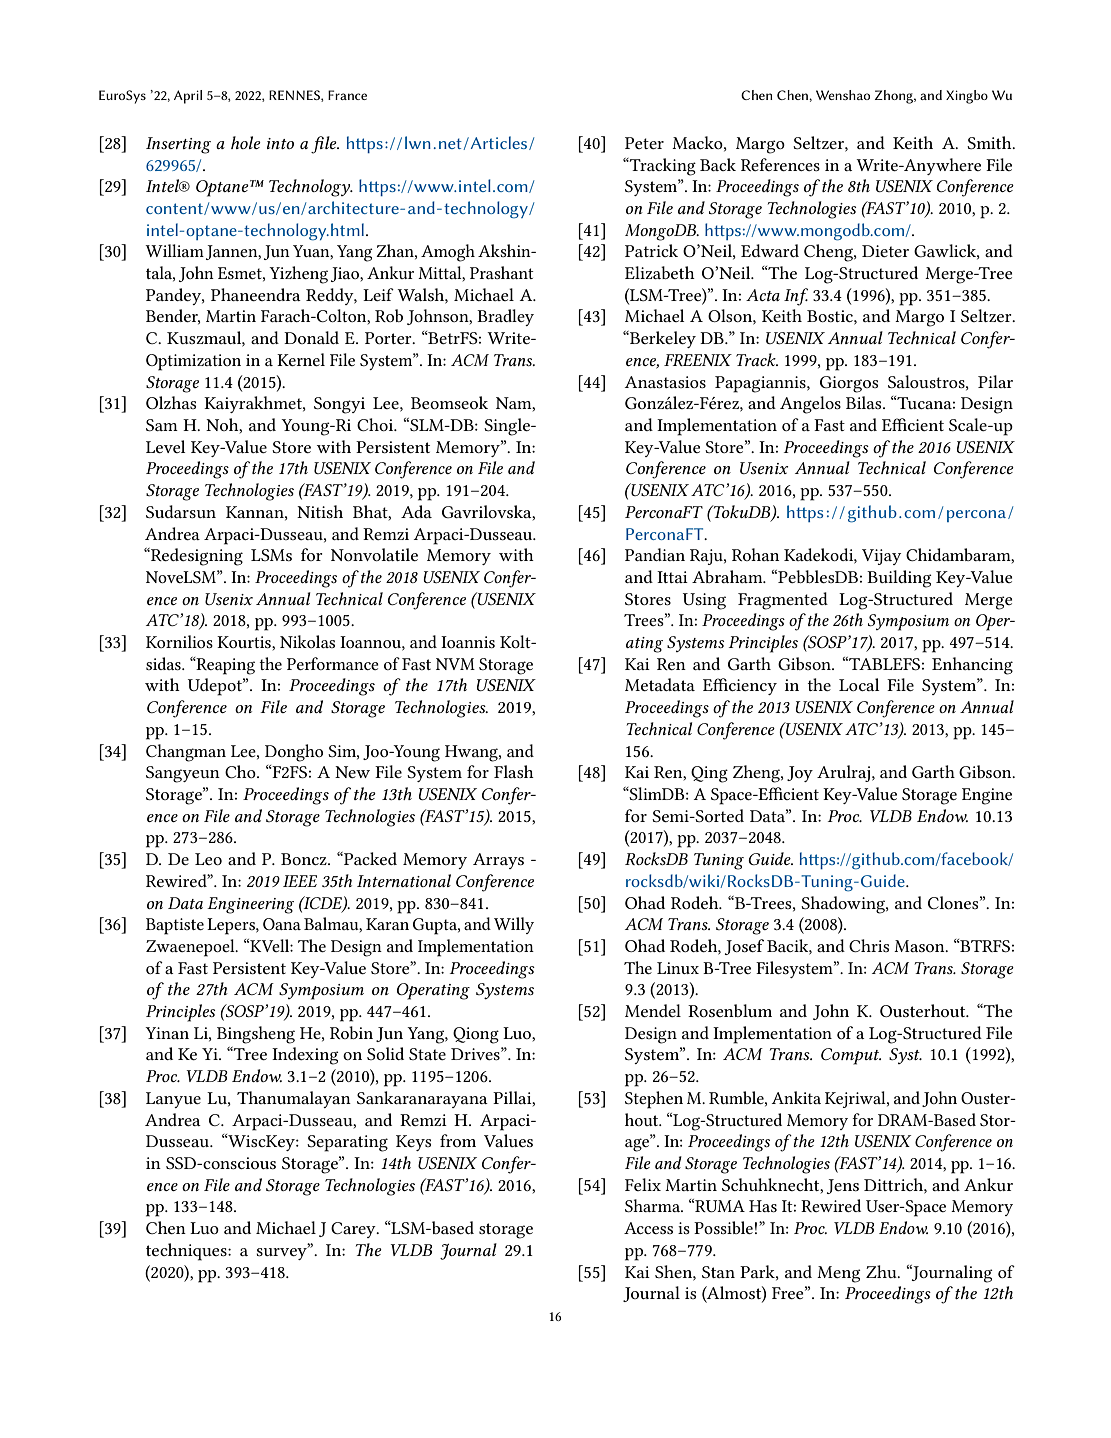 The width and height of the document is (1111, 1438). Describe the element at coordinates (498, 861) in the document. I see `Arrays` at that location.
